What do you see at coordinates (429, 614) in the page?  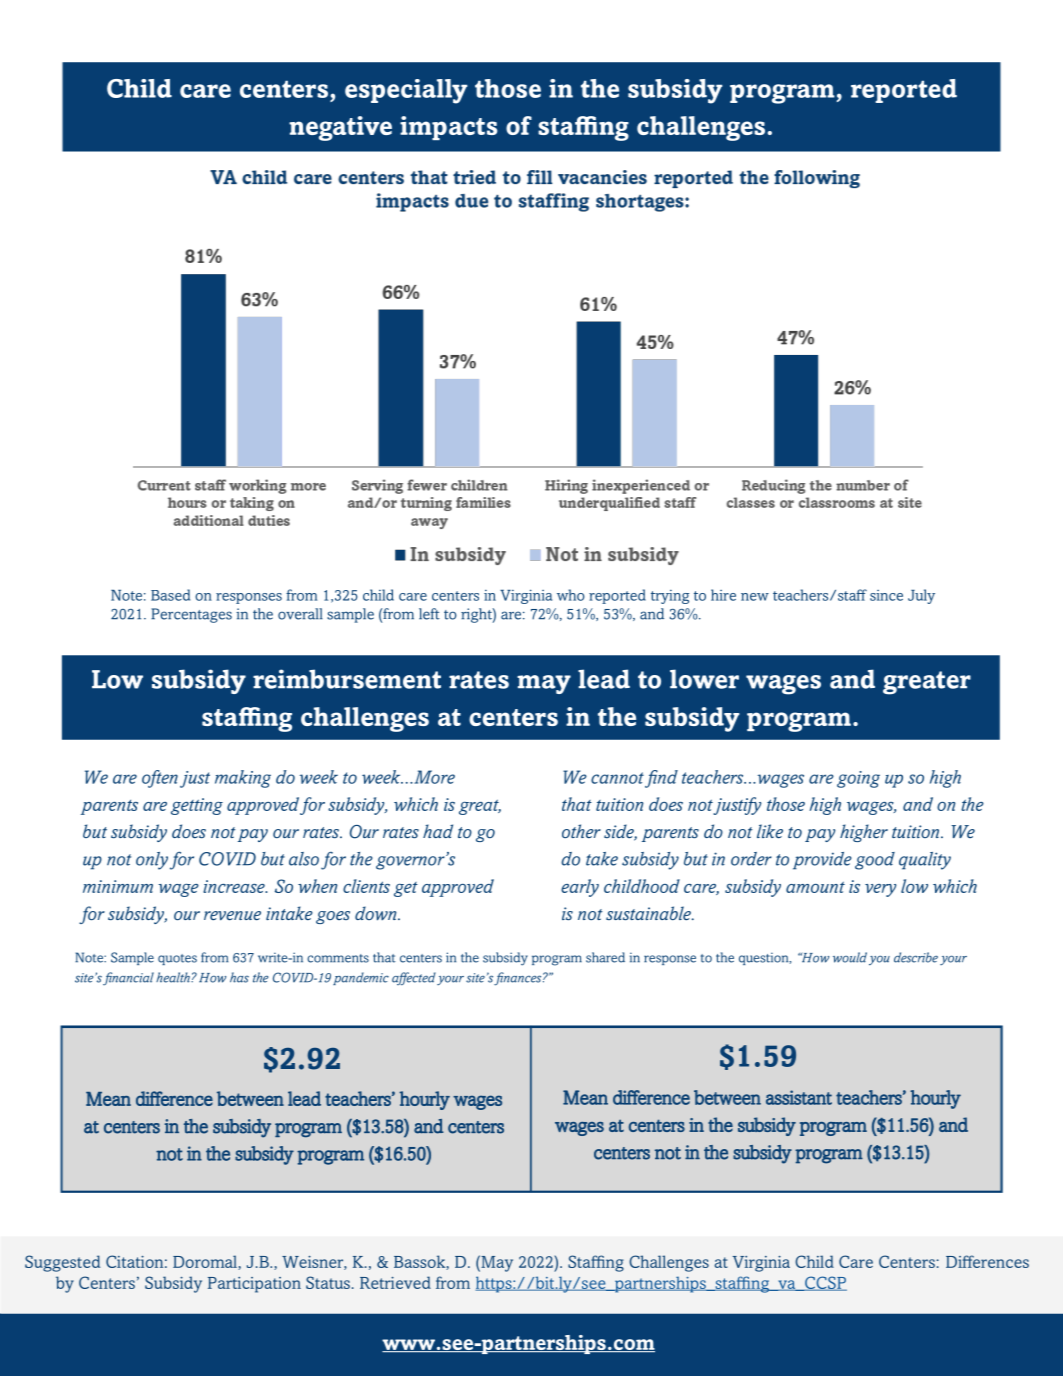 I see `left` at bounding box center [429, 614].
